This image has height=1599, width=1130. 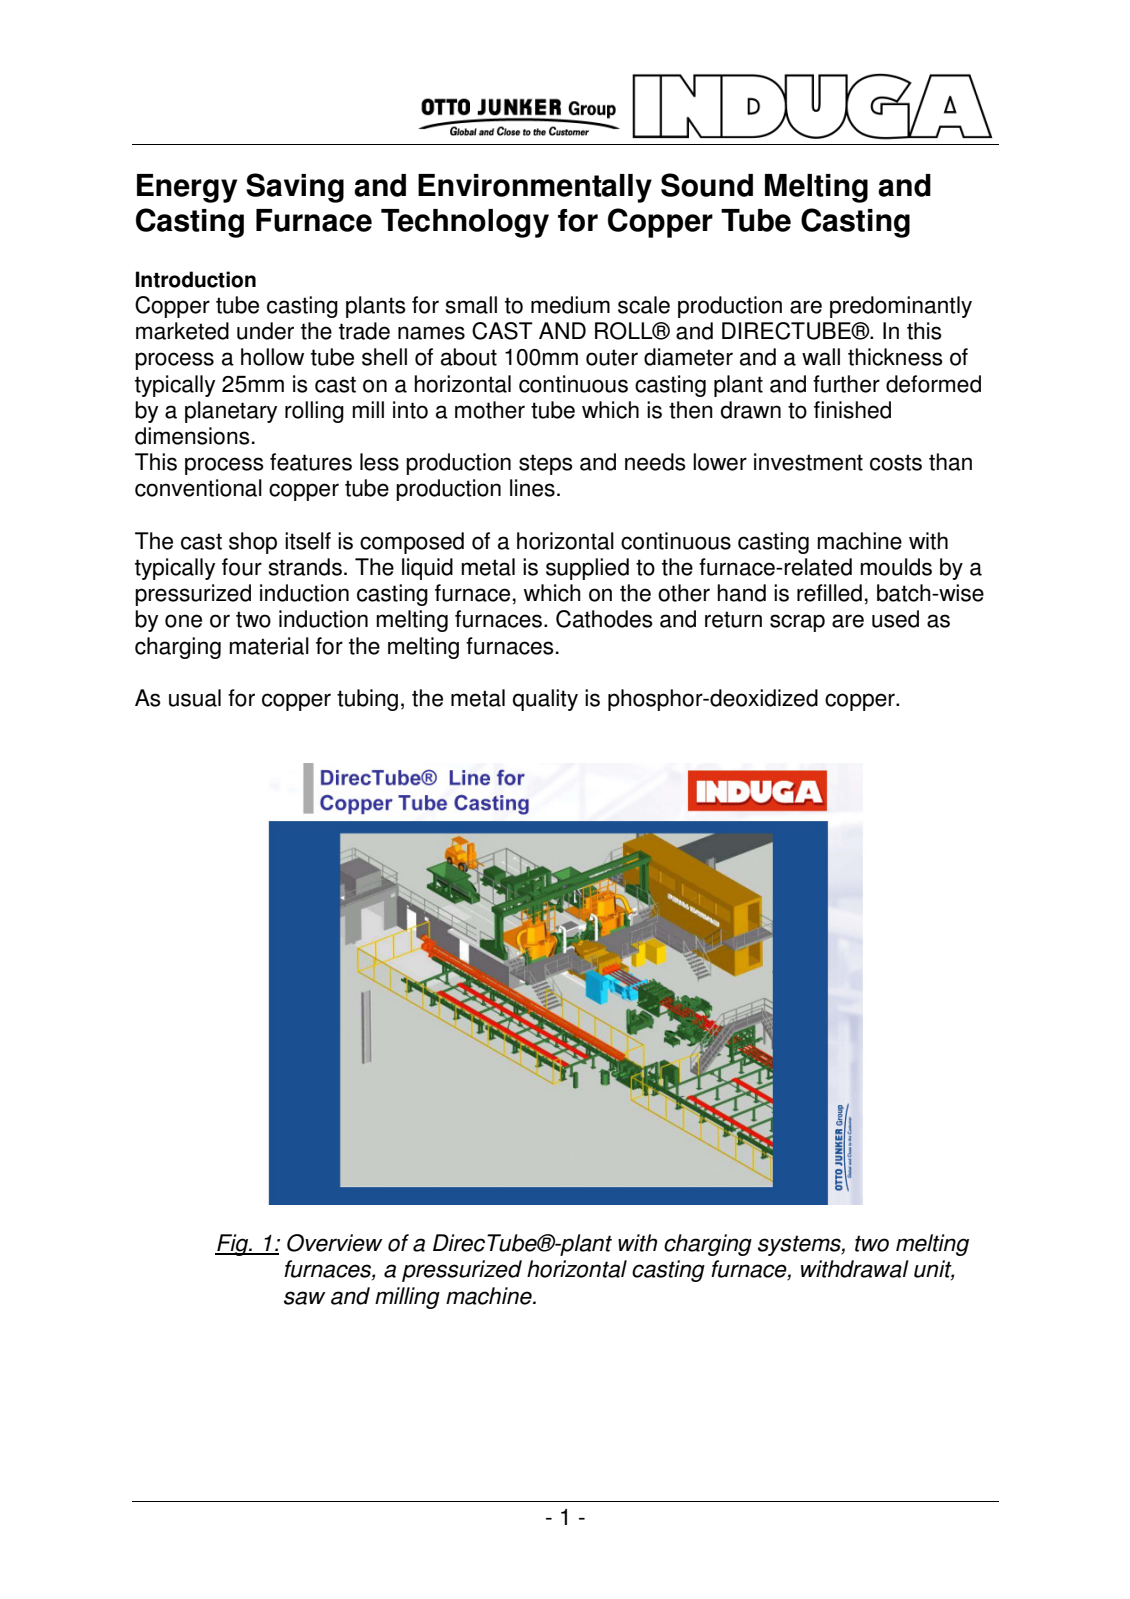 I want to click on quality, so click(x=545, y=700).
